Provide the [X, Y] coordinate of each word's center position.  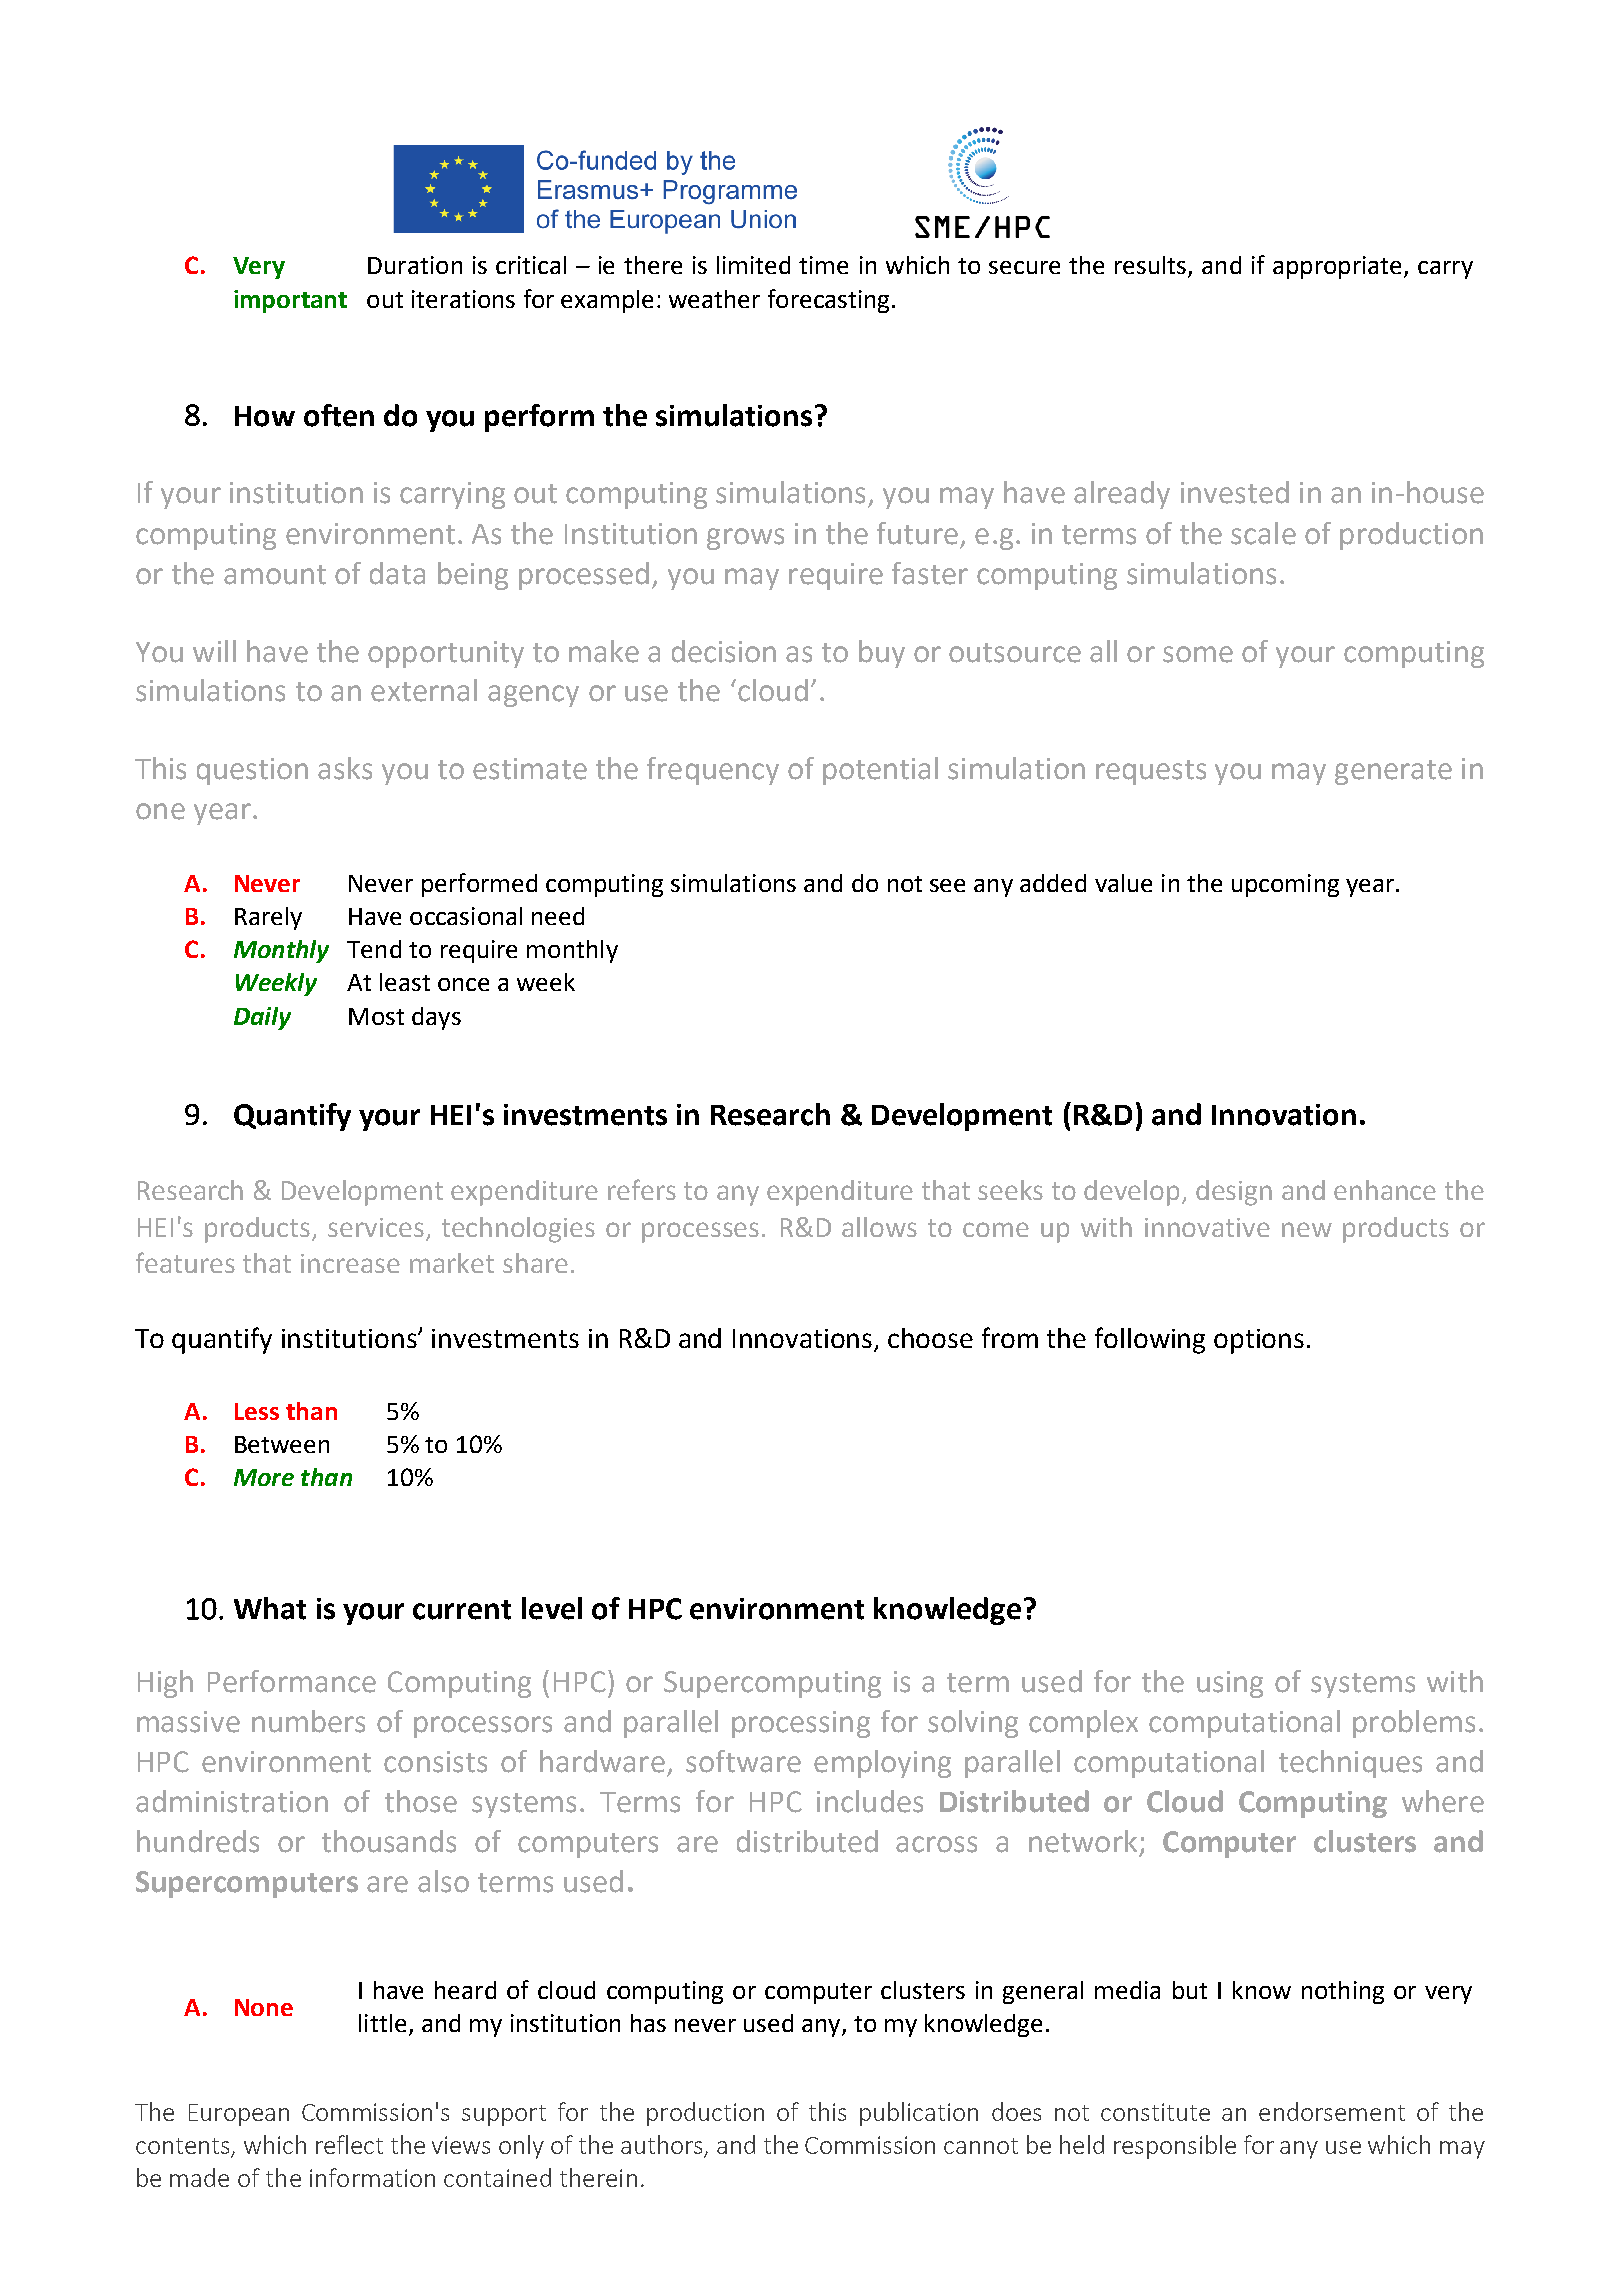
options [1259, 1341]
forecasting [828, 301]
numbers [308, 1721]
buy [882, 654]
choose [930, 1338]
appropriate [1337, 267]
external [424, 690]
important [290, 301]
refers [642, 1189]
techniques [1350, 1764]
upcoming [1285, 885]
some [1198, 654]
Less [257, 1411]
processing [801, 1724]
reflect [349, 2144]
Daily [262, 1018]
